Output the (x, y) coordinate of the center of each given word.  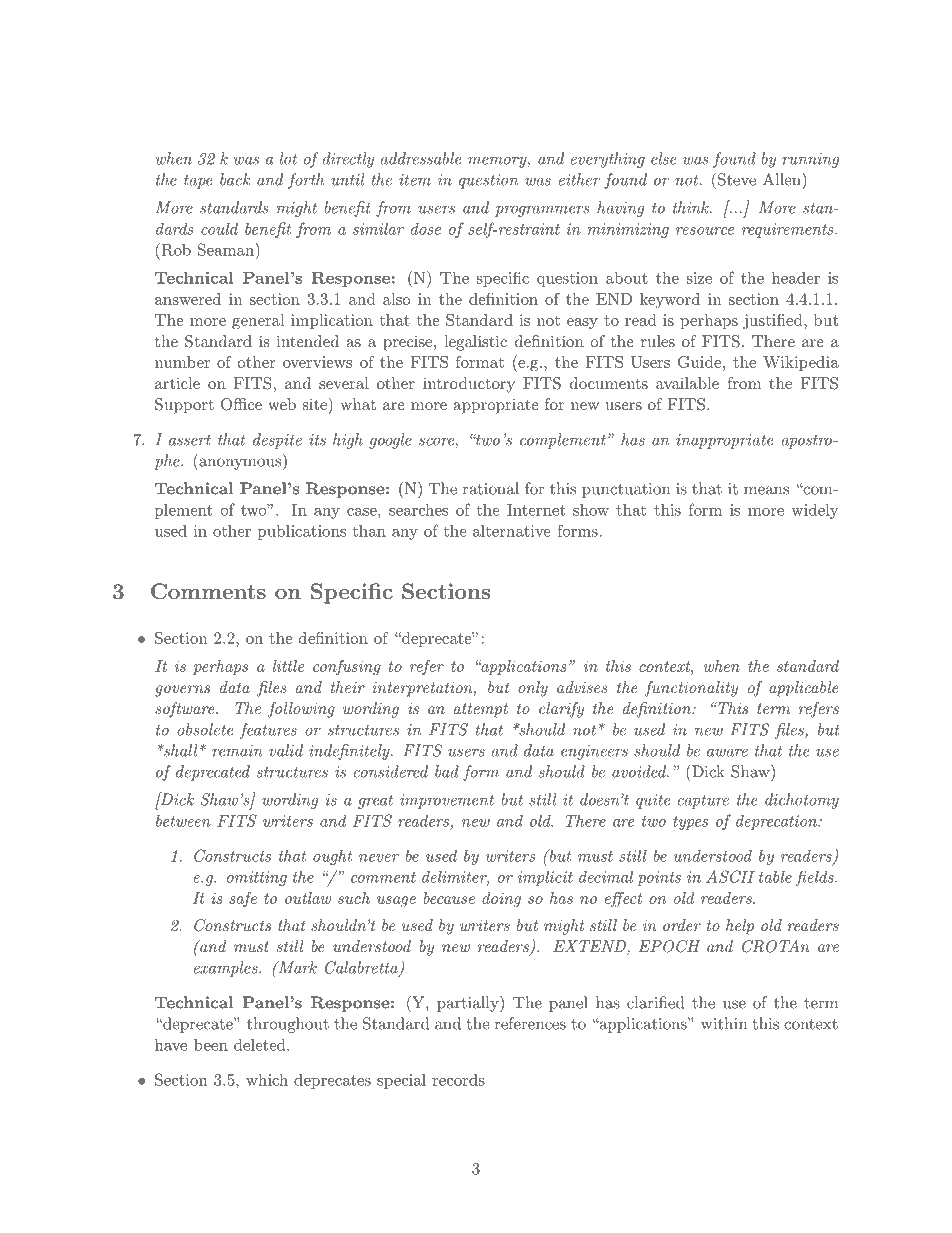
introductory (469, 385)
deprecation (777, 822)
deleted (261, 1044)
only (533, 689)
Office (241, 404)
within (724, 1023)
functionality (691, 689)
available (687, 383)
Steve (737, 179)
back (235, 179)
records (458, 1079)
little (288, 666)
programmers (542, 211)
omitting (257, 878)
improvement (447, 801)
